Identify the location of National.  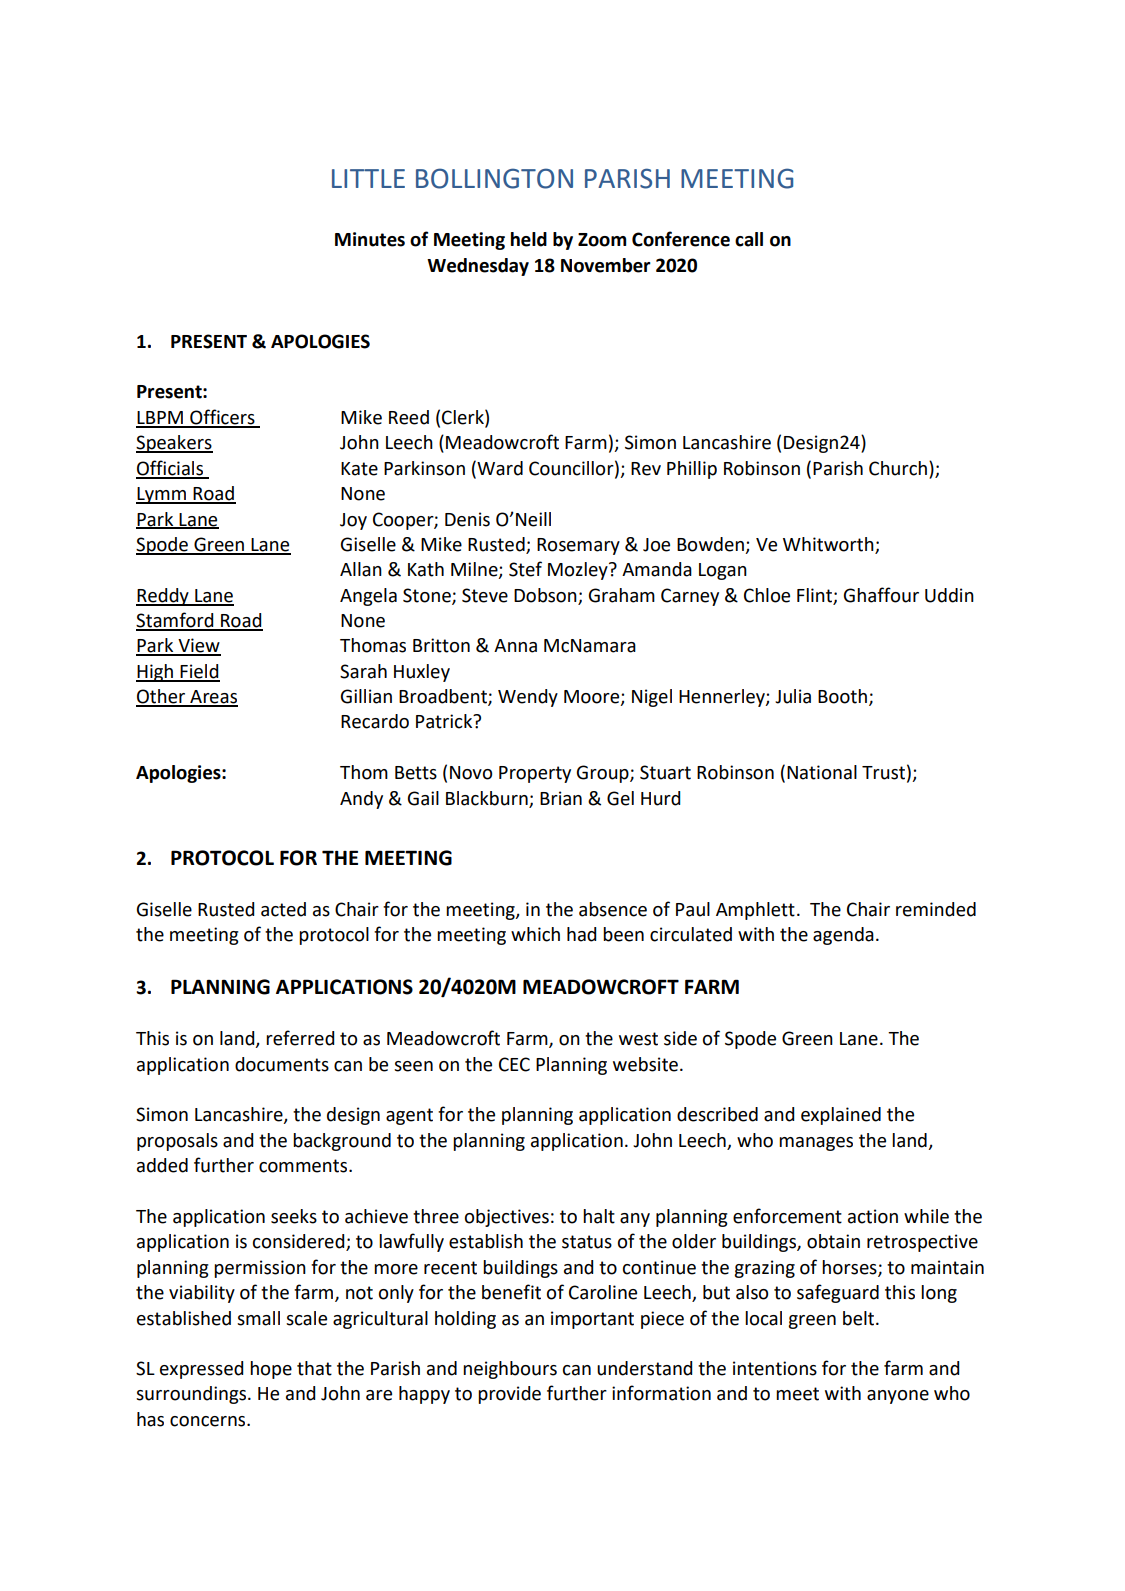
(822, 772).
